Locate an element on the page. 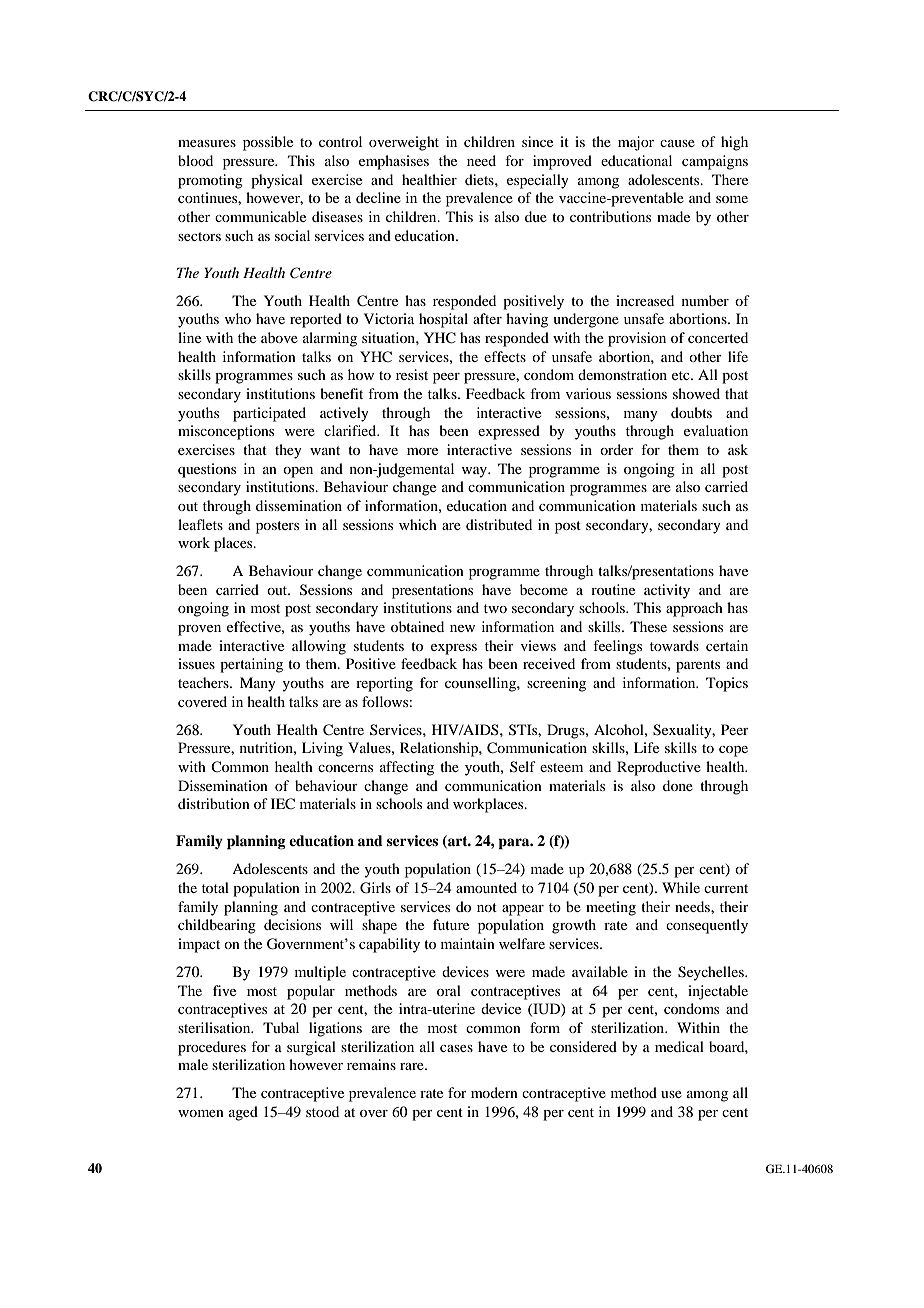 Image resolution: width=924 pixels, height=1308 pixels. cause is located at coordinates (677, 143).
